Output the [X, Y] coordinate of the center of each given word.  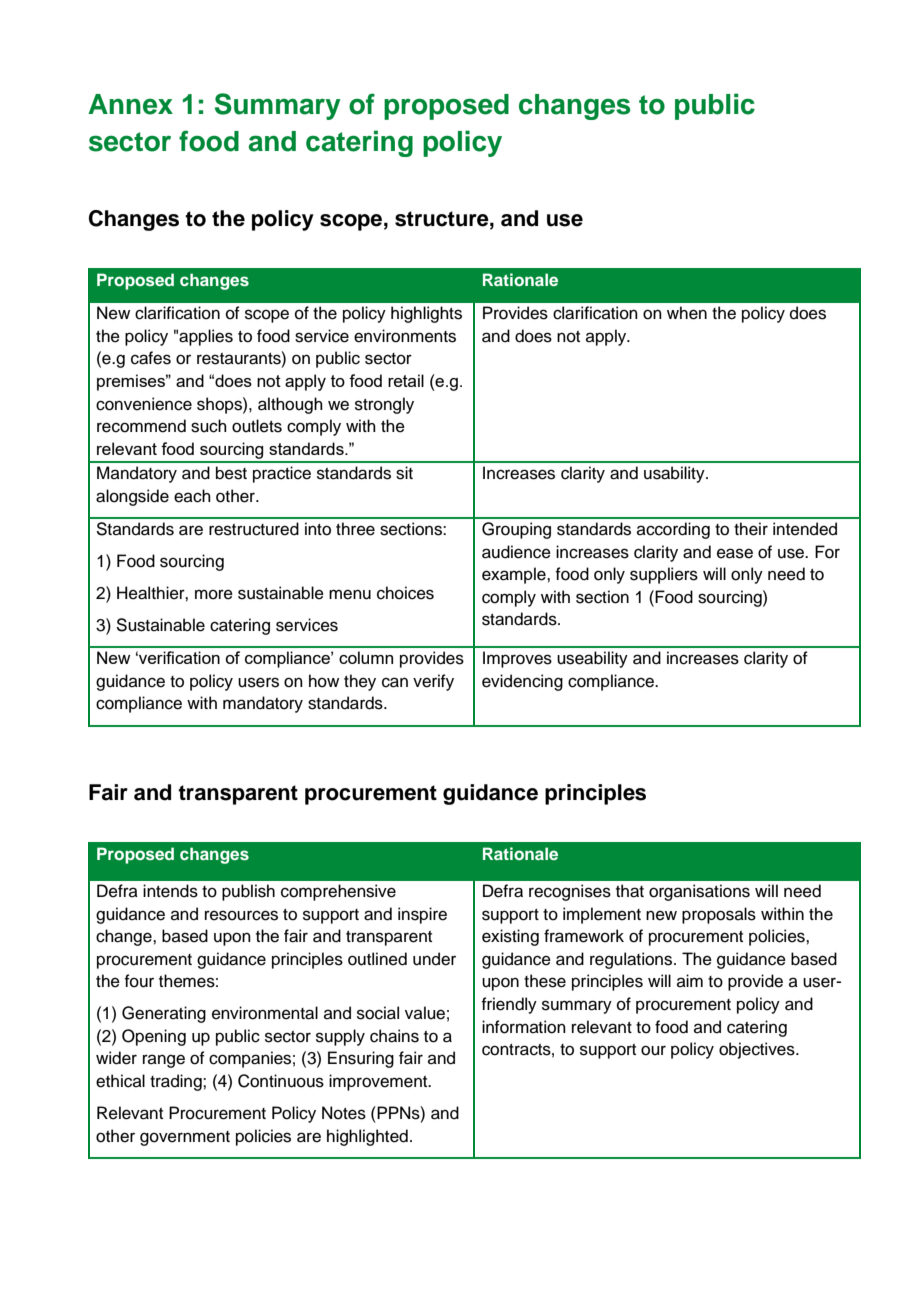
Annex [130, 104]
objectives [758, 1050]
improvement [379, 1082]
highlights [426, 314]
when [687, 313]
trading [177, 1082]
